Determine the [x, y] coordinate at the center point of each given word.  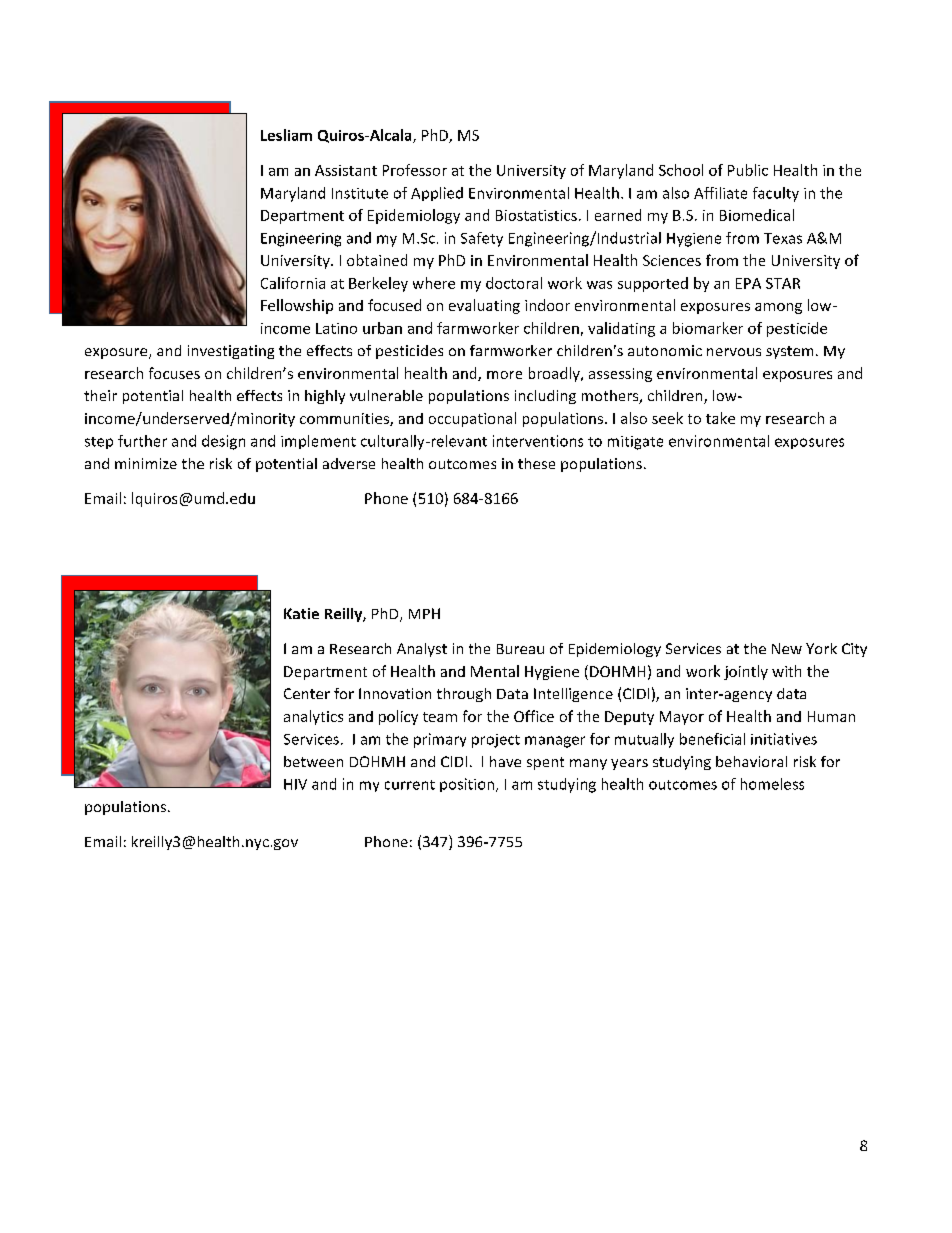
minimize [146, 463]
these [536, 463]
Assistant [346, 170]
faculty [776, 194]
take [720, 418]
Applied [437, 194]
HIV [295, 784]
